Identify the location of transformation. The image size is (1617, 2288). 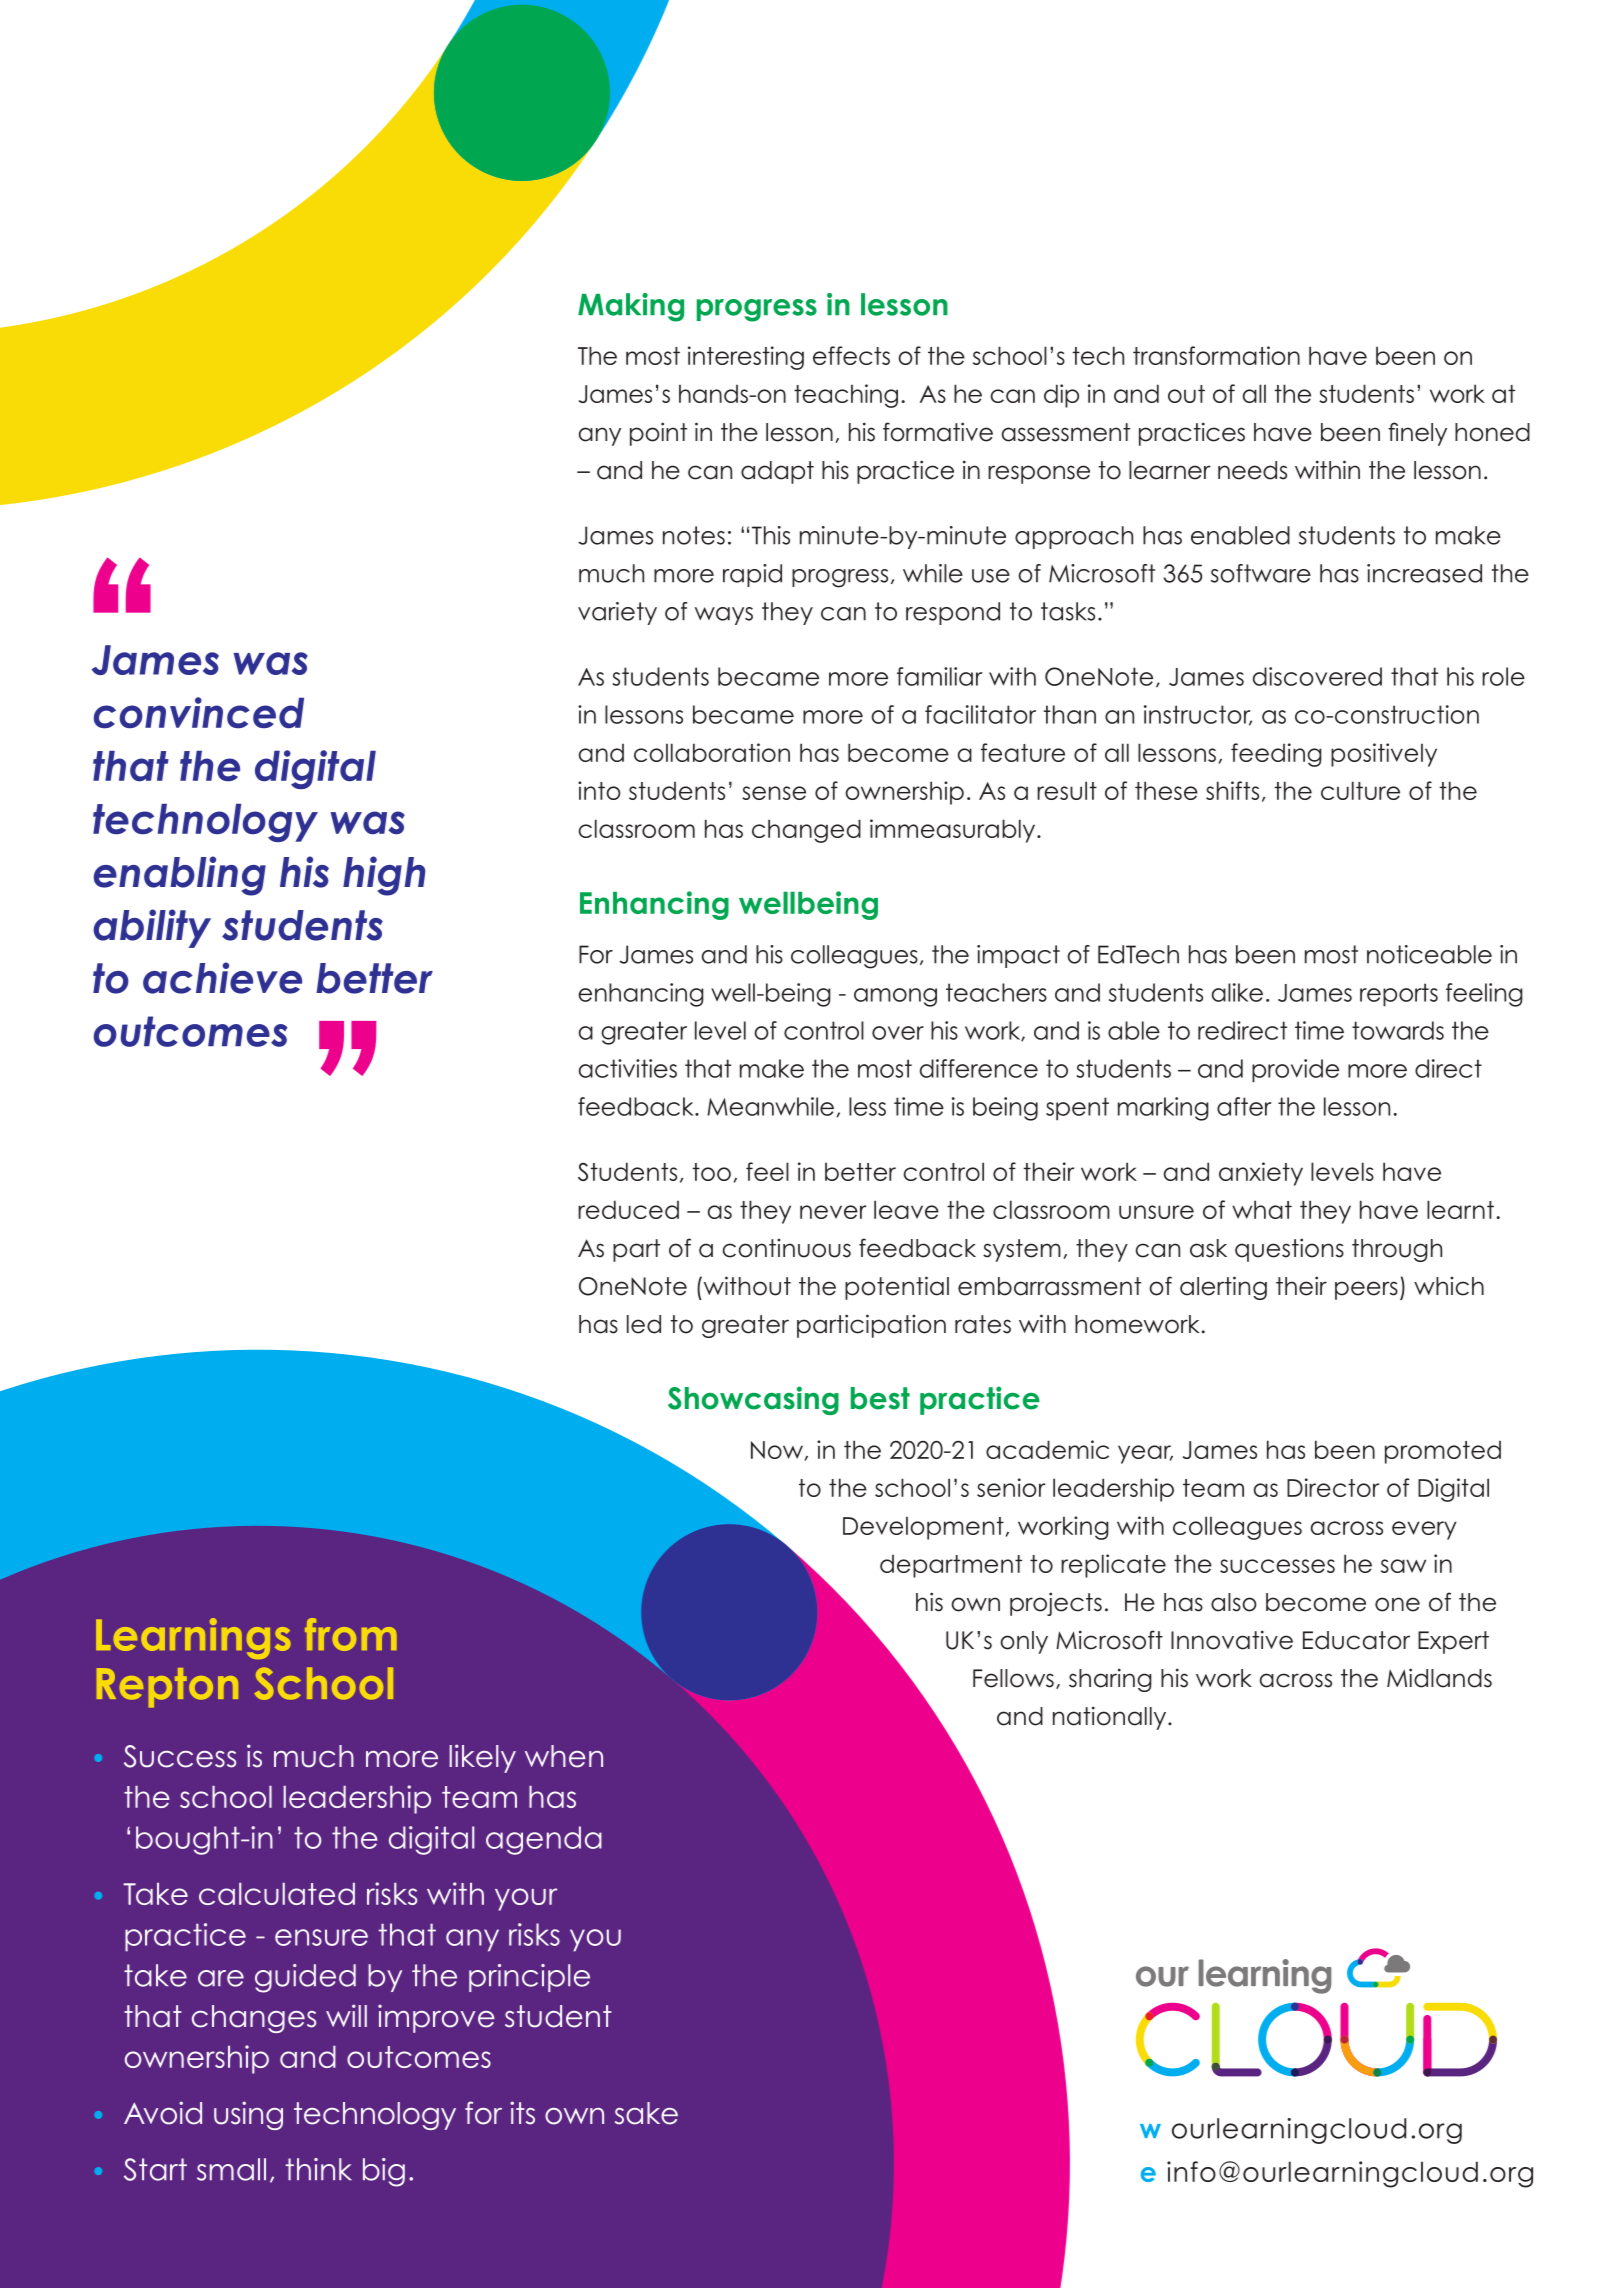
(1216, 355).
